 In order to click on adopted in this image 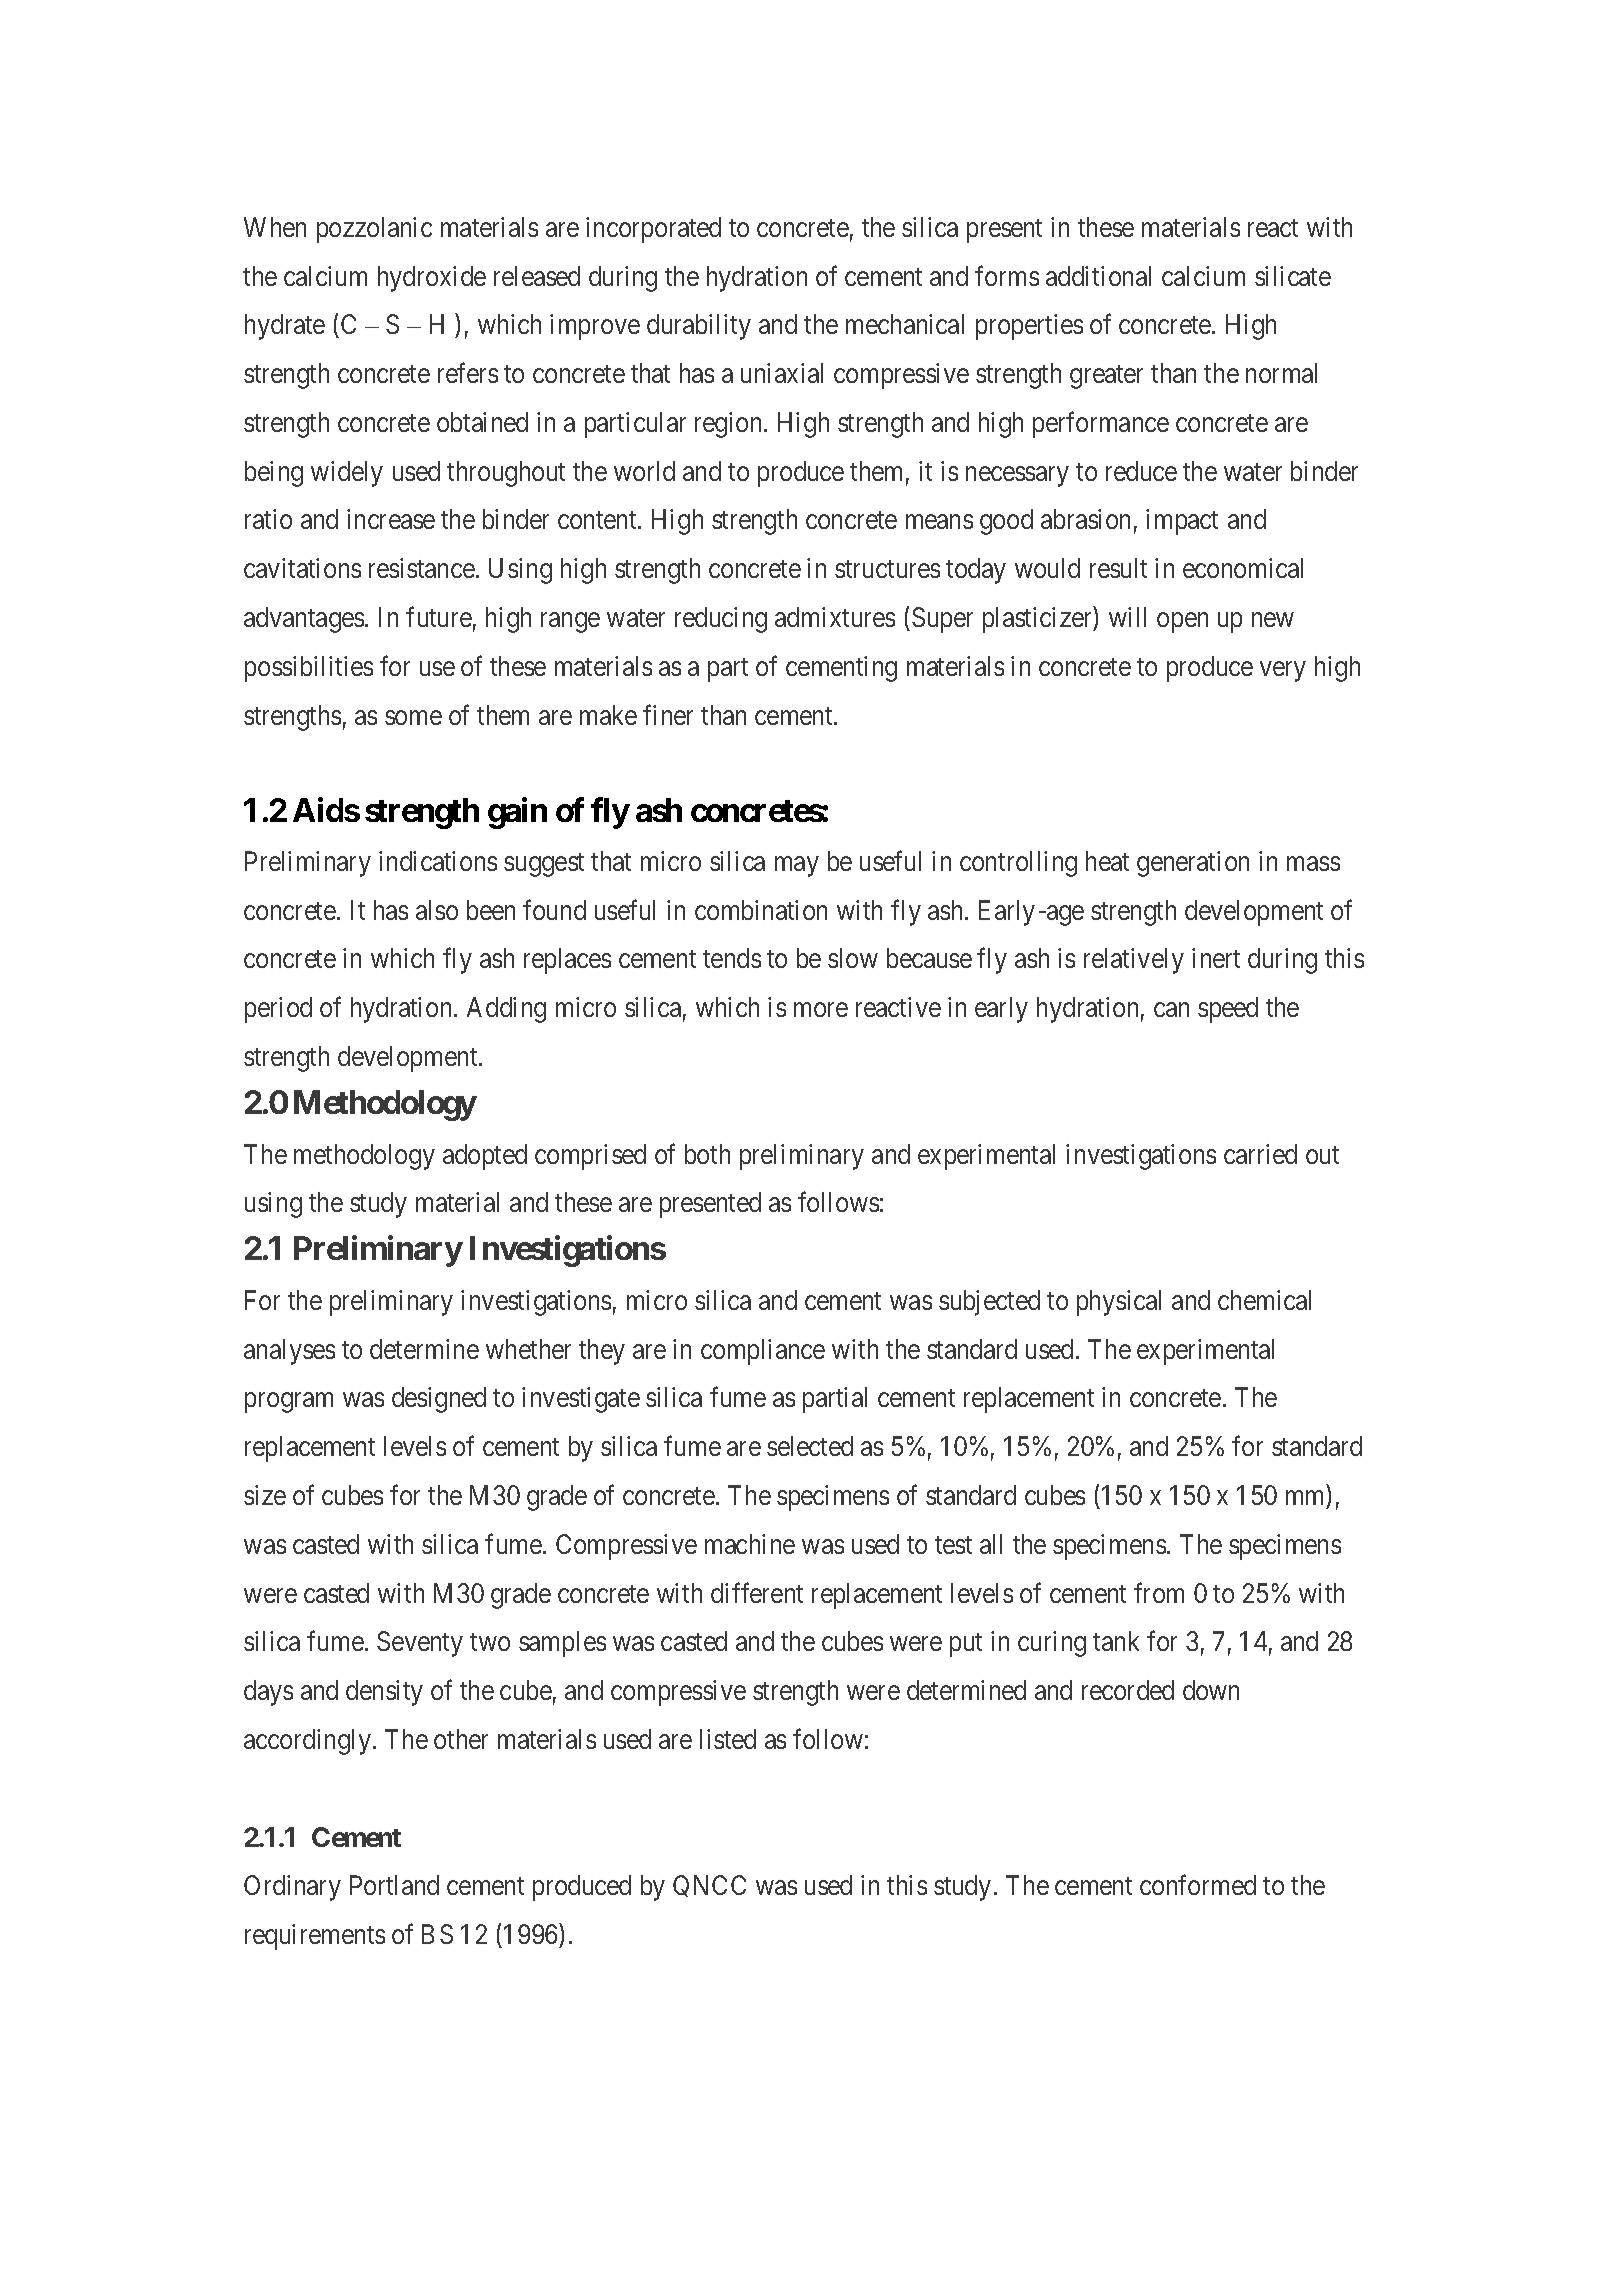, I will do `click(485, 1157)`.
